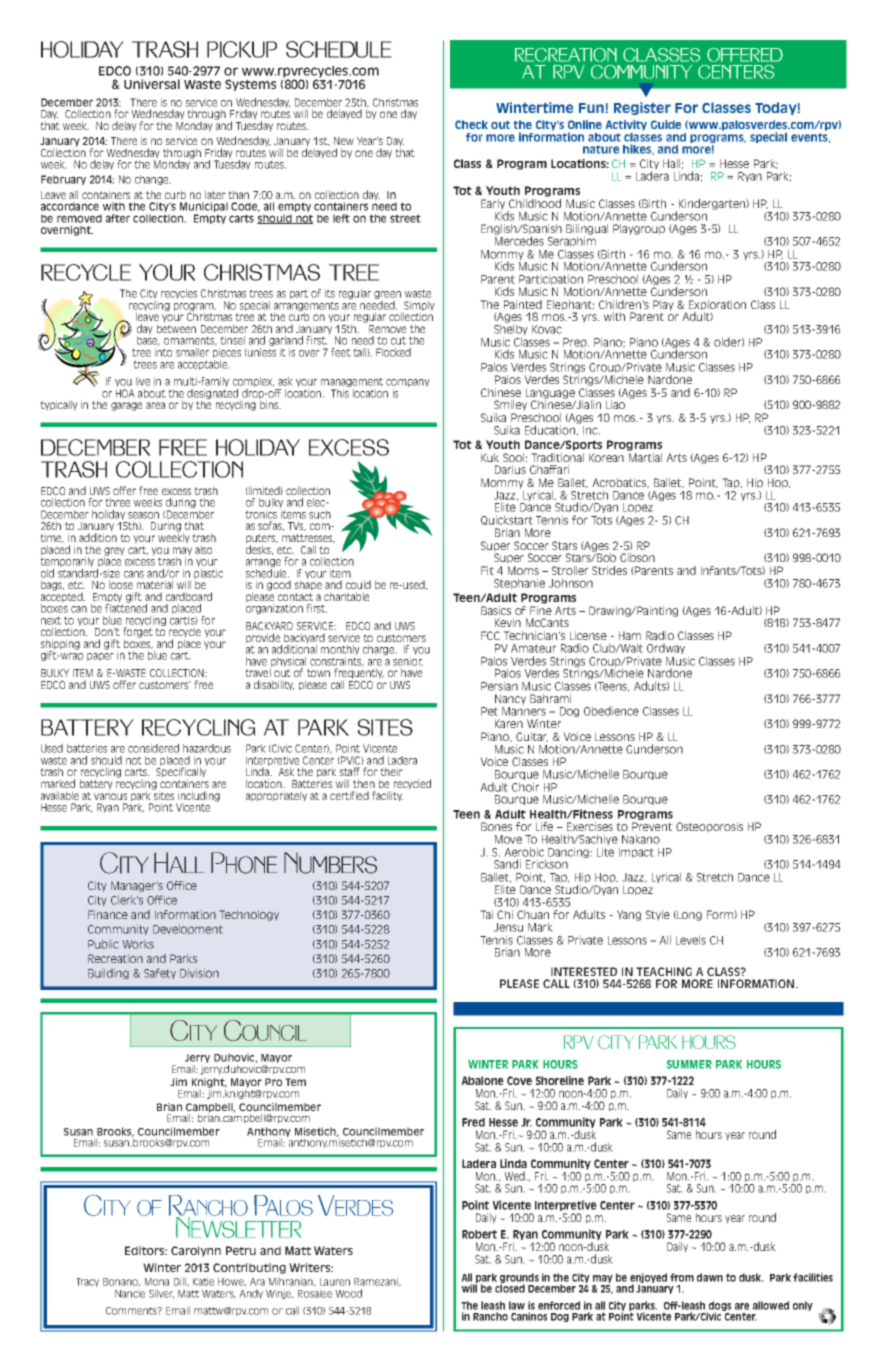 The image size is (887, 1372). Describe the element at coordinates (471, 124) in the image. I see `Check` at that location.
